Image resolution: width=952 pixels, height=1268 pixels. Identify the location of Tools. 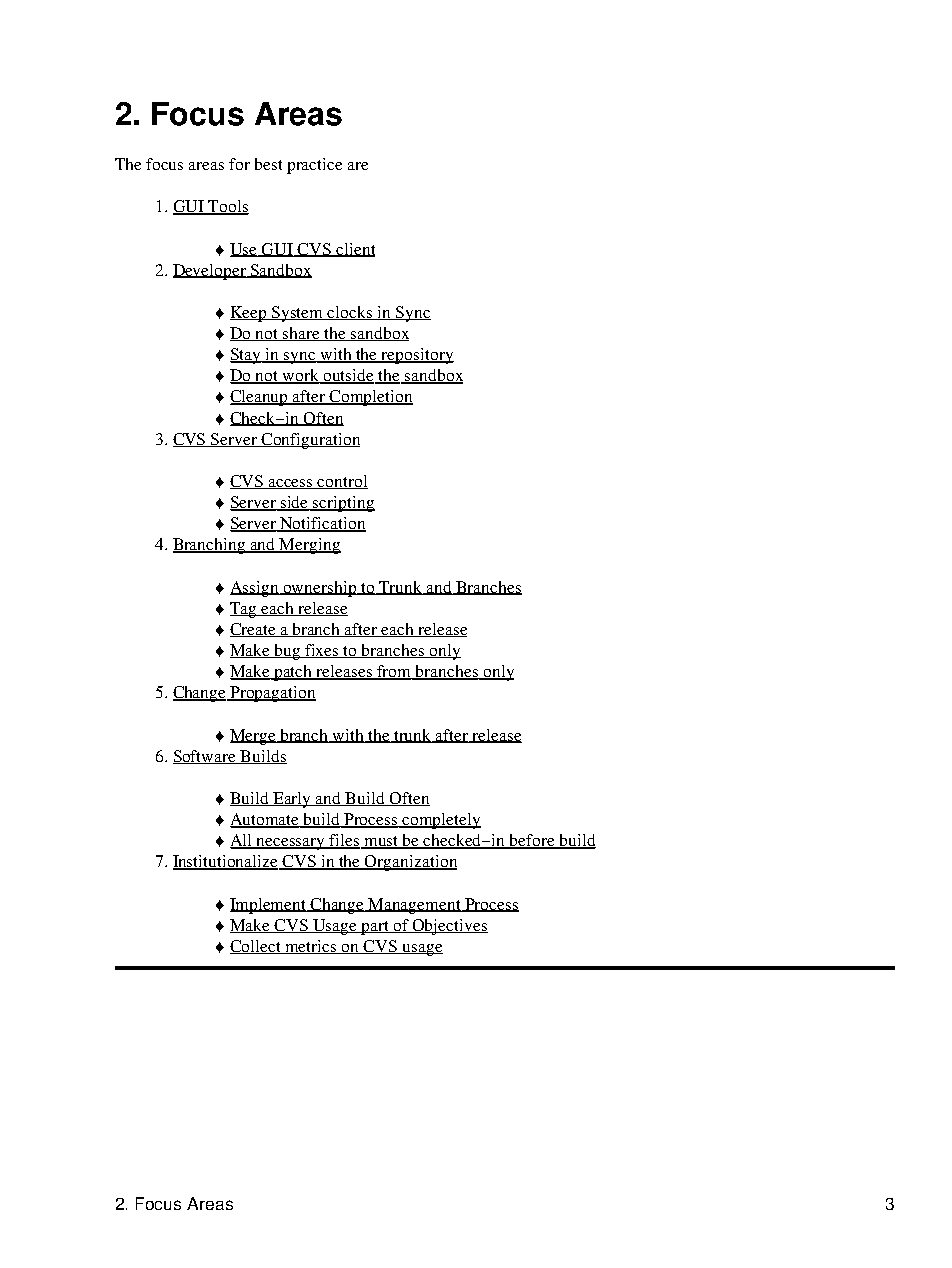
(227, 207).
